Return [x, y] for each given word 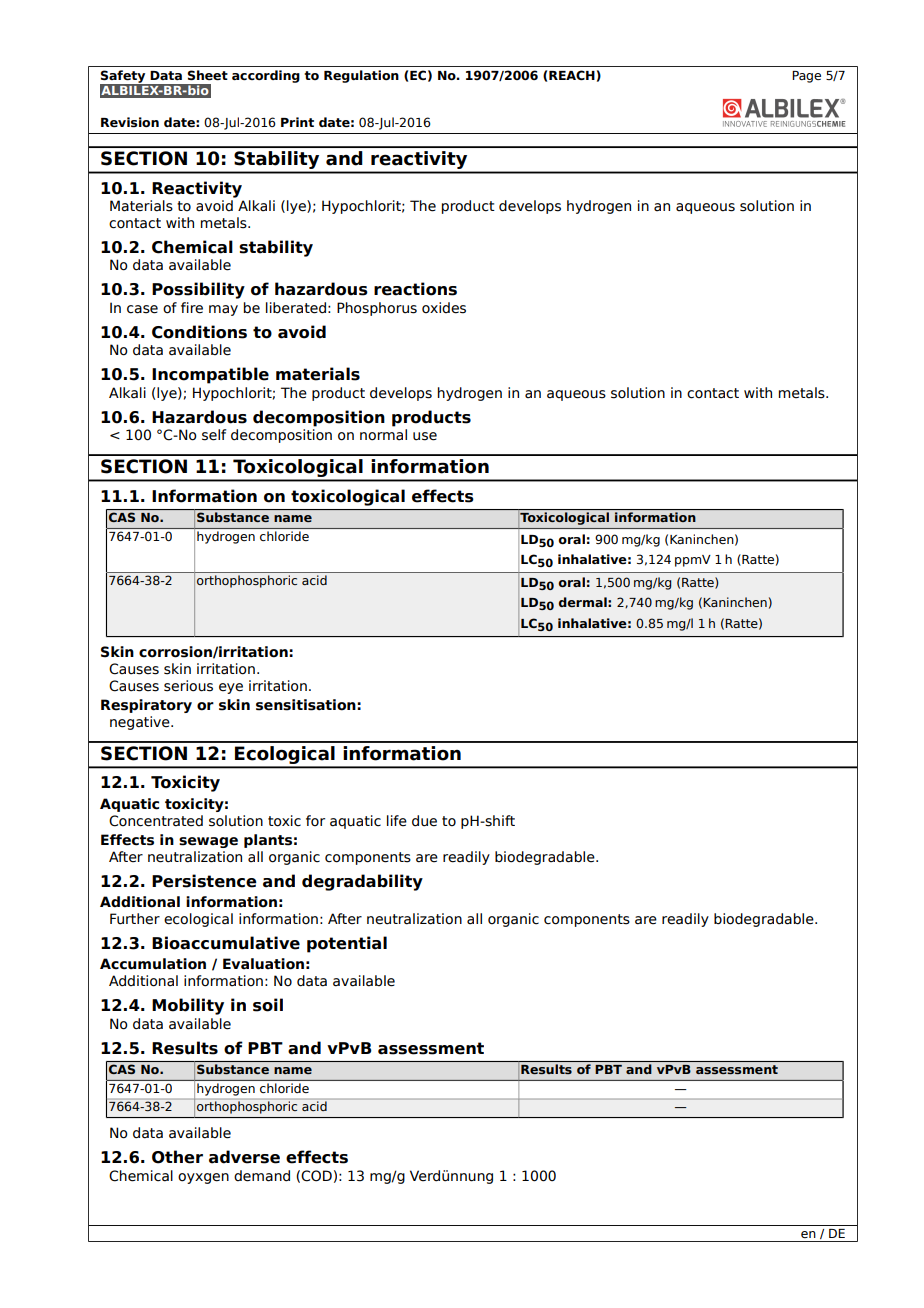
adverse [244, 1157]
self [214, 435]
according [266, 76]
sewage [208, 842]
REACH [572, 75]
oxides [444, 308]
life [397, 821]
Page [806, 77]
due [424, 821]
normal [383, 435]
